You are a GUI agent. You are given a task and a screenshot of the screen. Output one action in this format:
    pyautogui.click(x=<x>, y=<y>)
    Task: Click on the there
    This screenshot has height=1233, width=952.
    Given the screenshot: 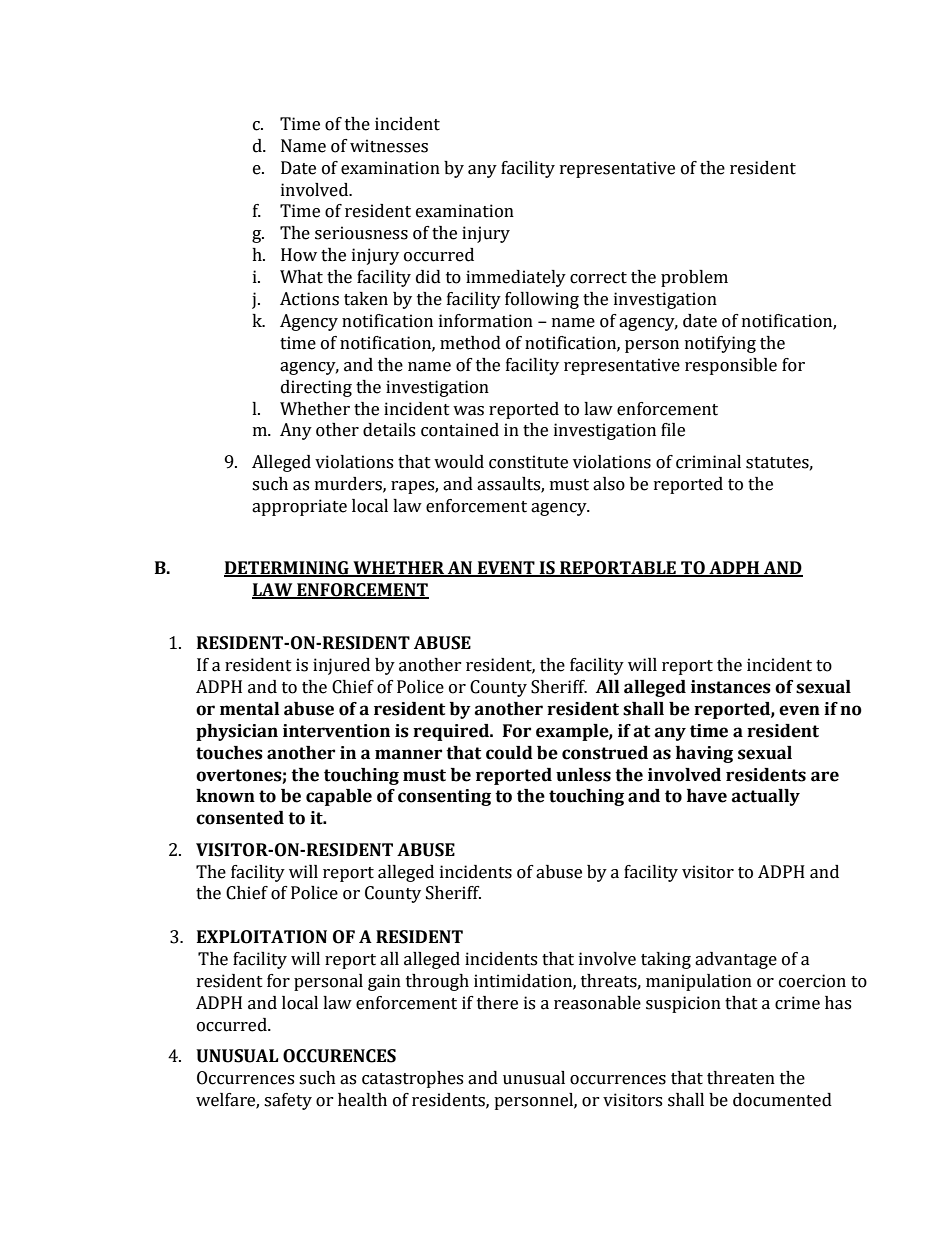 What is the action you would take?
    pyautogui.click(x=497, y=1003)
